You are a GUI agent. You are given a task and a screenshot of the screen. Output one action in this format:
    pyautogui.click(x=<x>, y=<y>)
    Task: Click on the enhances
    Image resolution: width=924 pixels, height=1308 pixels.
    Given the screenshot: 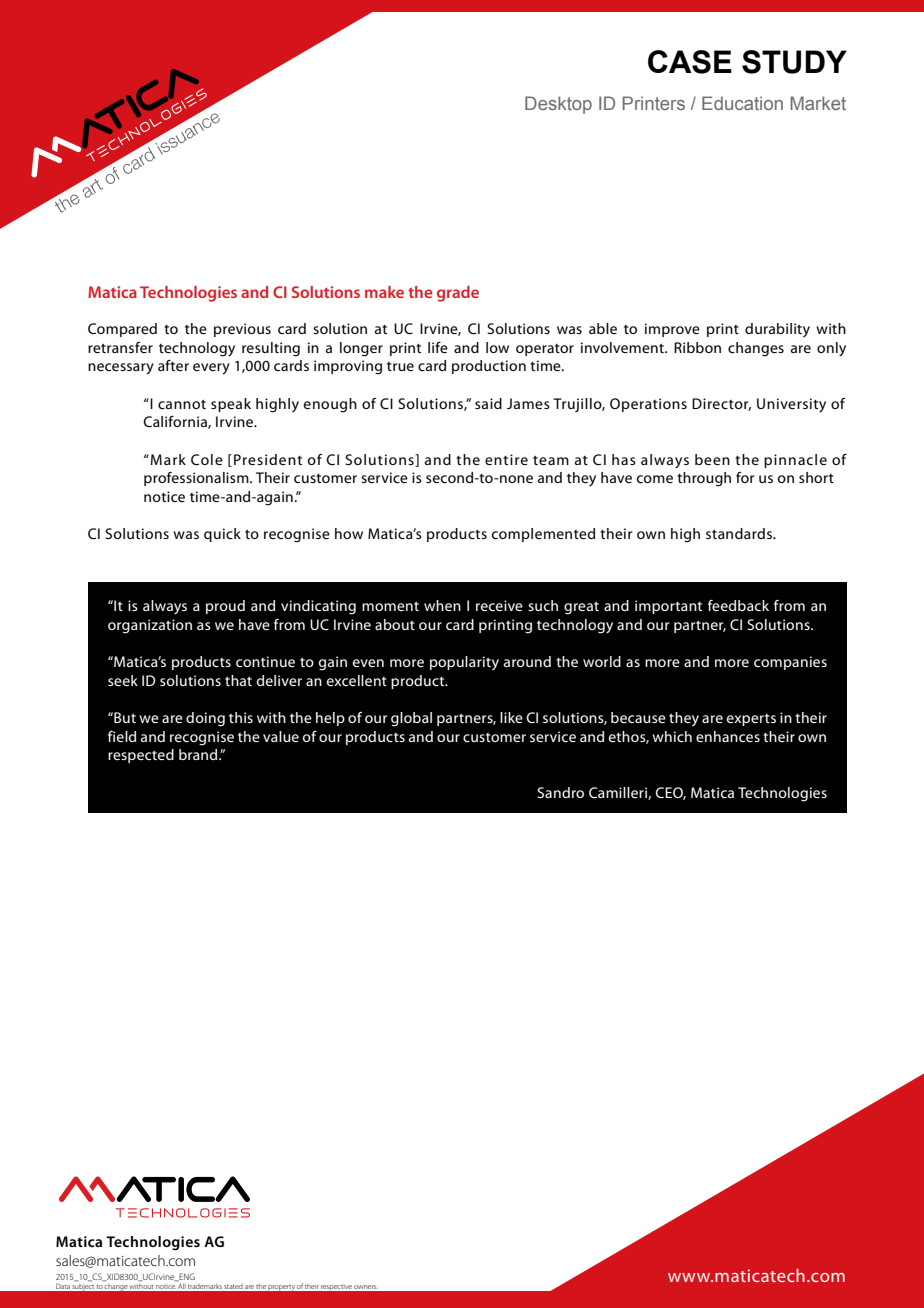 What is the action you would take?
    pyautogui.click(x=728, y=736)
